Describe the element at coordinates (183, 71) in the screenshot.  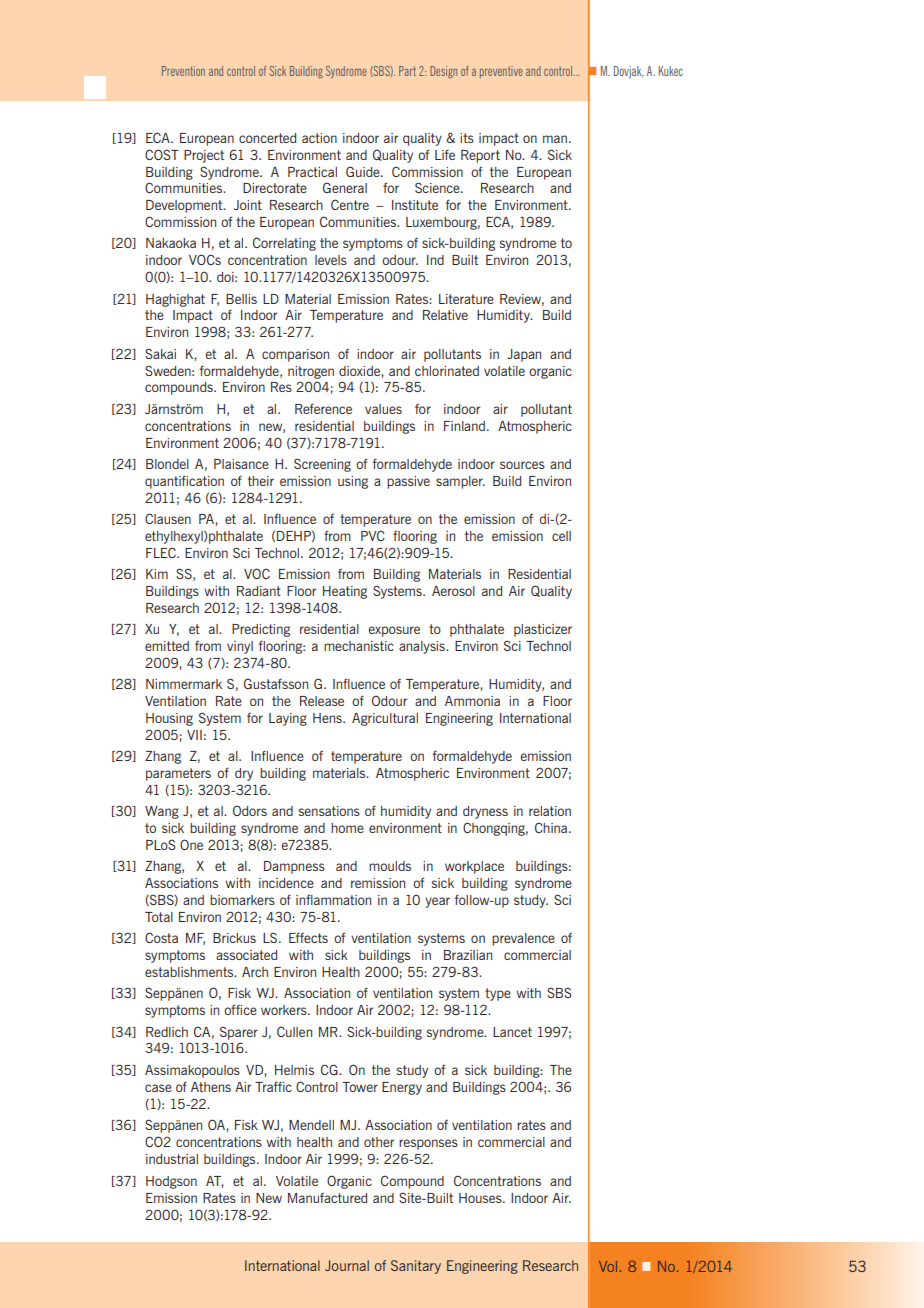
I see `Prevention` at that location.
